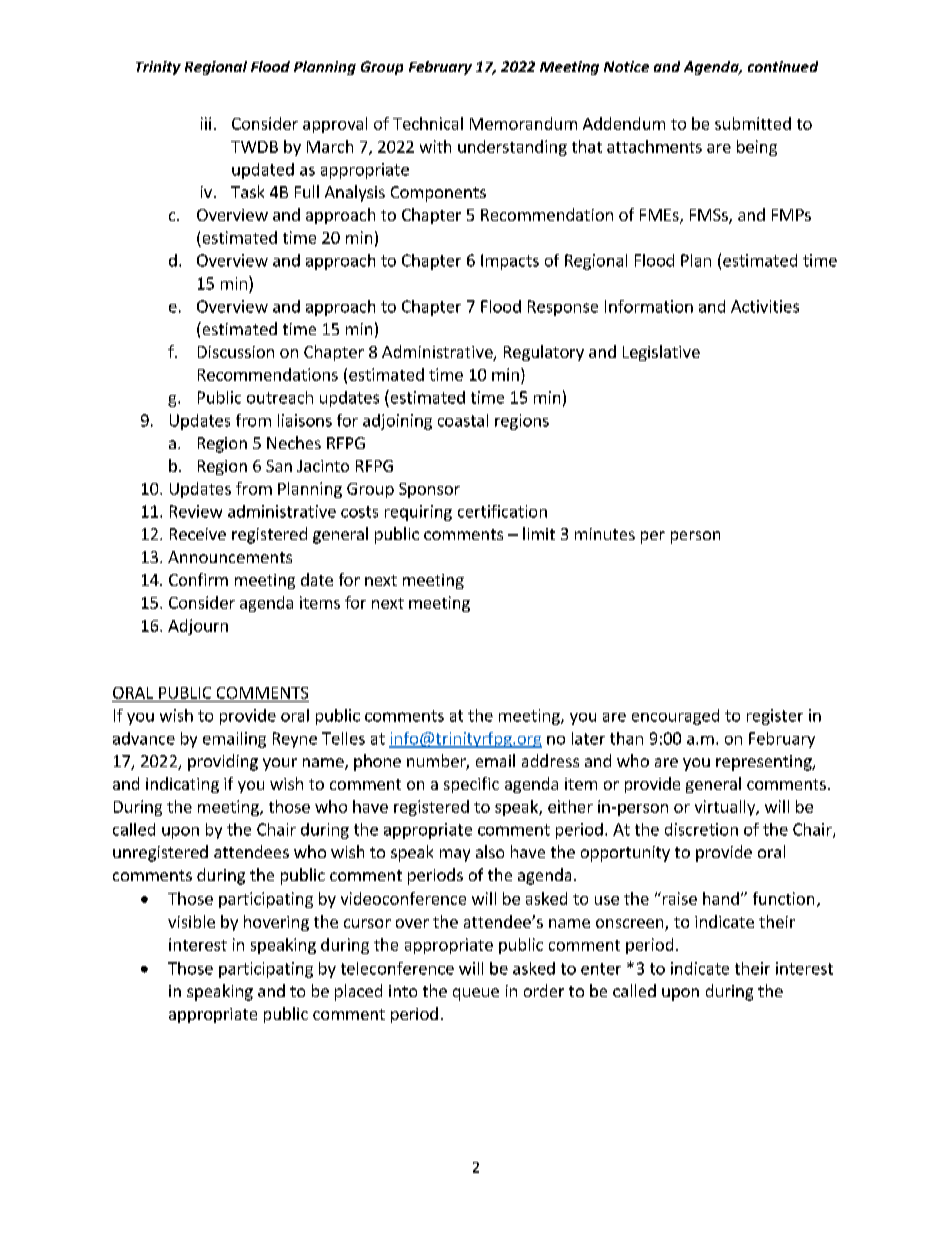 This image has width=952, height=1233. Describe the element at coordinates (191, 921) in the image. I see `visible` at that location.
